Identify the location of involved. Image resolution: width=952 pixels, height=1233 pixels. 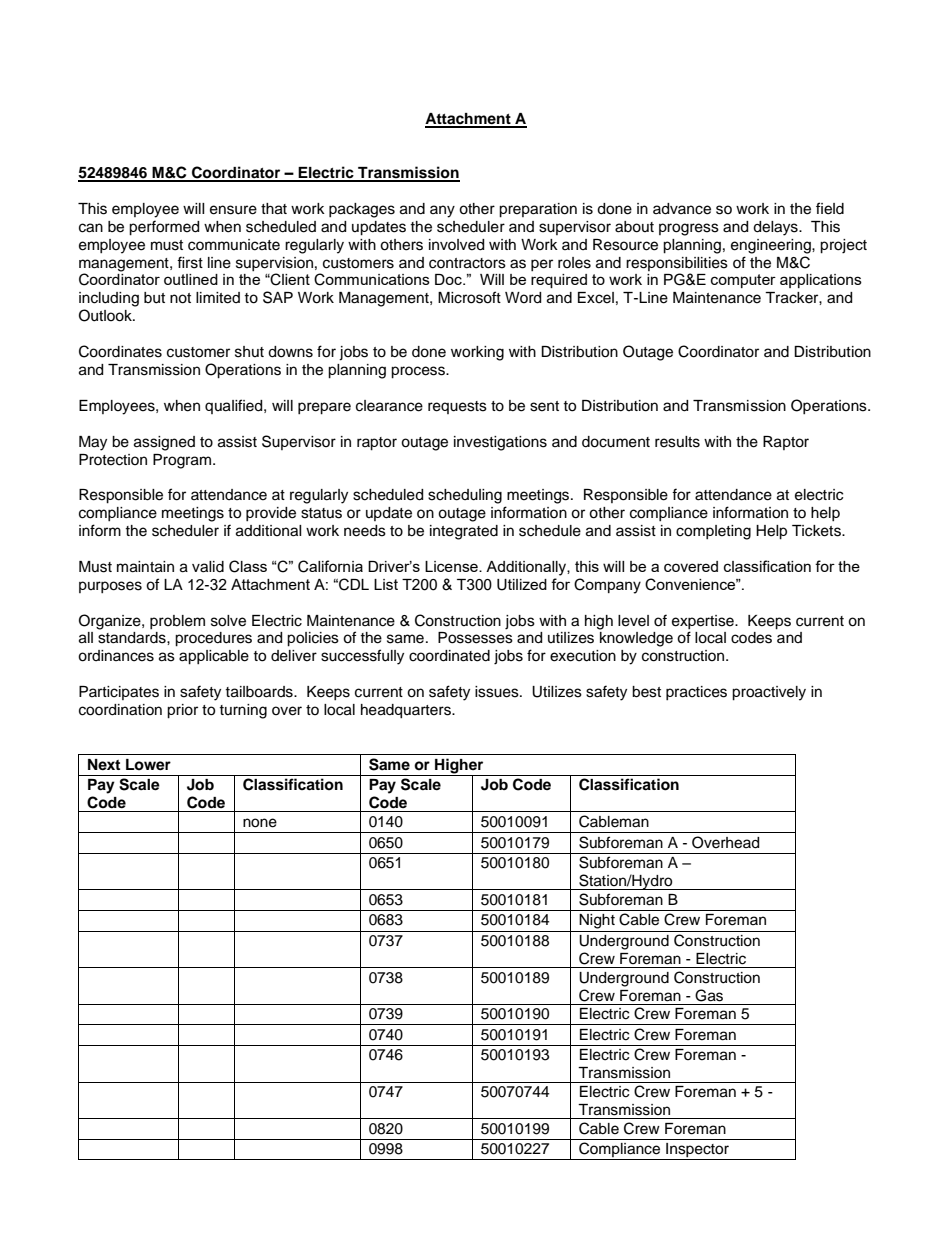
(456, 245).
